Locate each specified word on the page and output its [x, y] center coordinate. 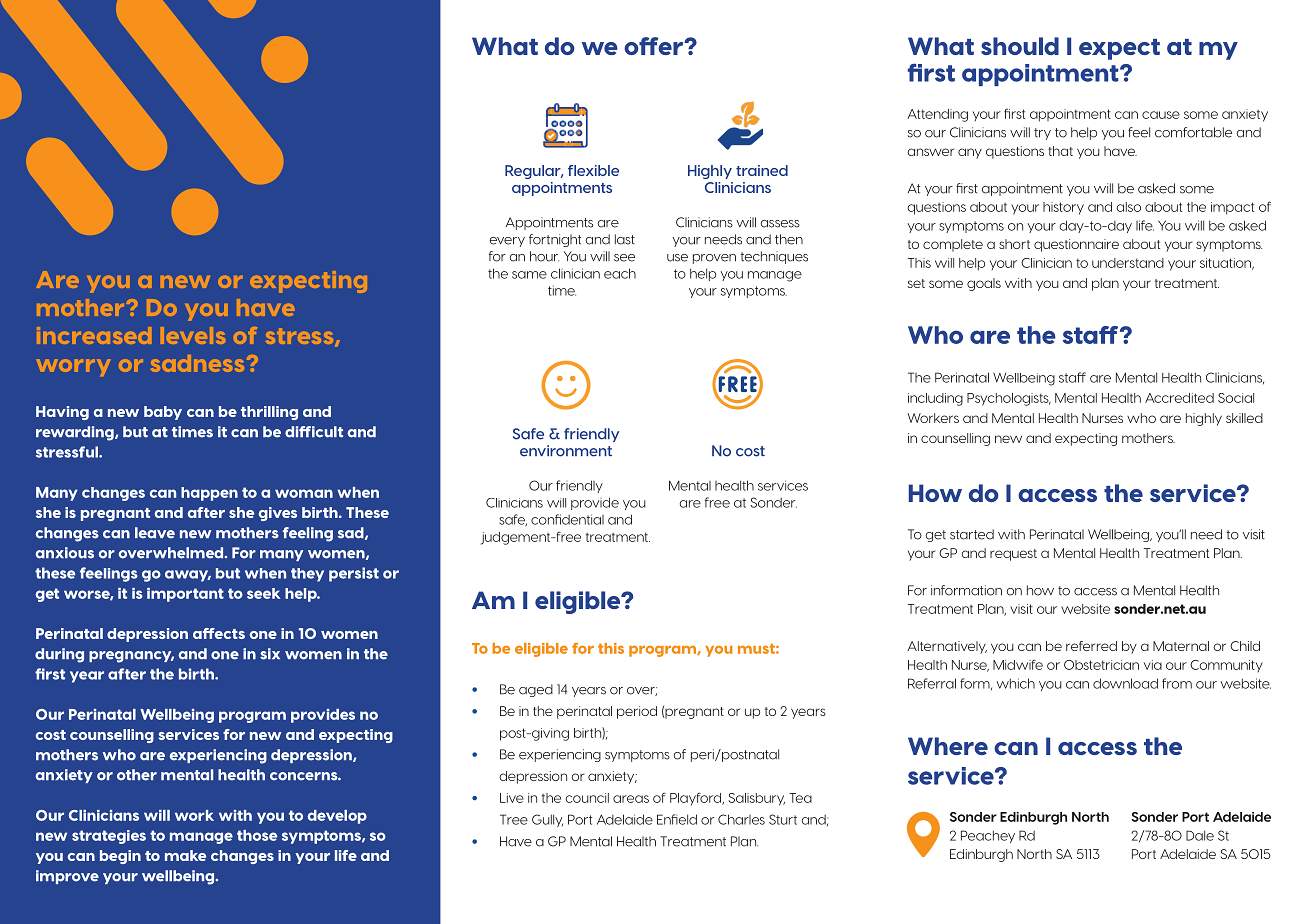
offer [654, 46]
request [1013, 555]
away [188, 576]
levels [193, 335]
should [1020, 46]
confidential [567, 519]
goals [984, 284]
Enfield [677, 819]
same [529, 275]
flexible [593, 170]
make [185, 855]
